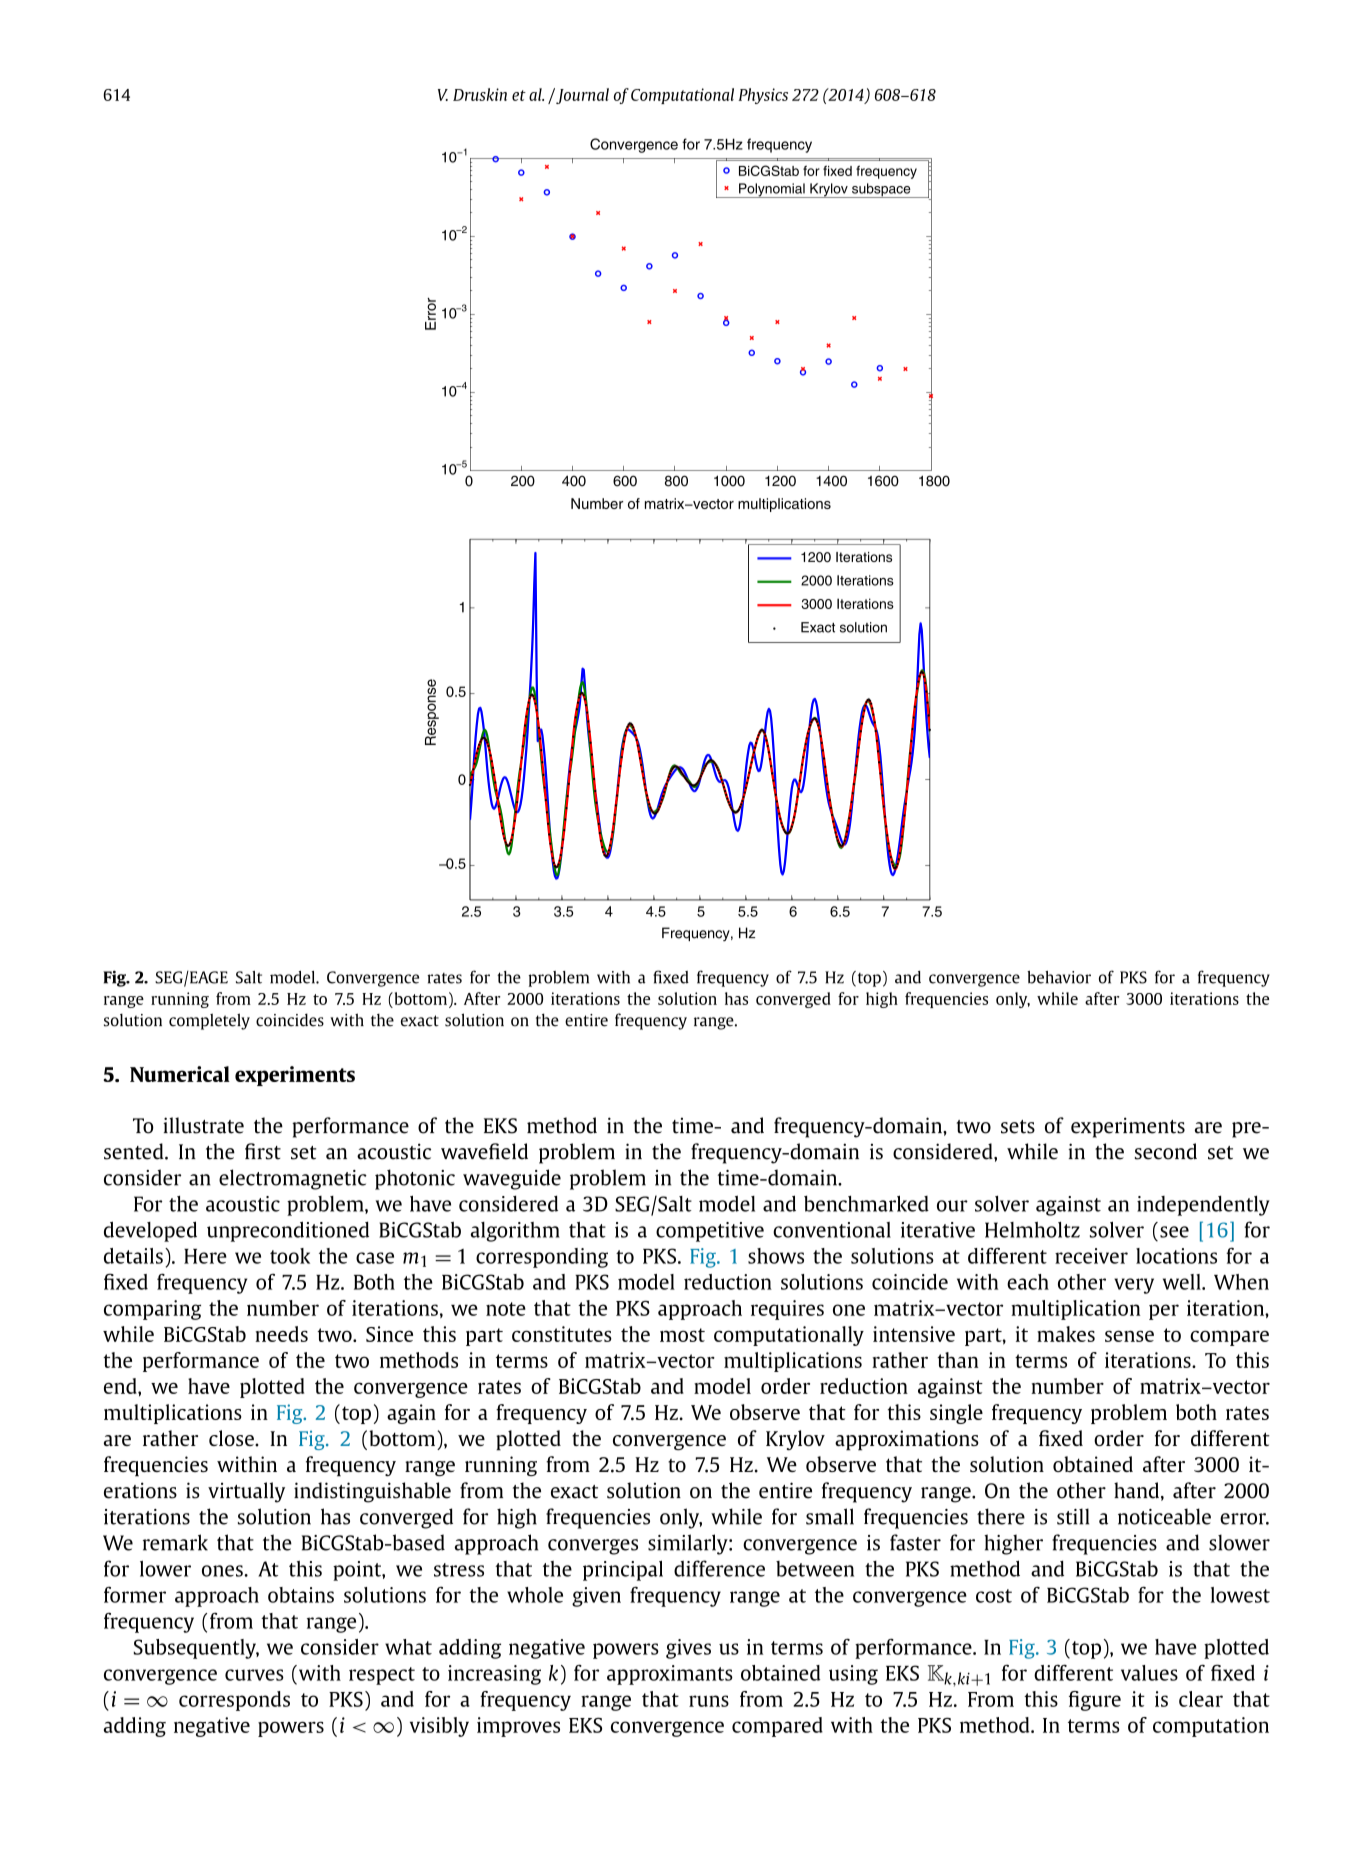 The width and height of the document is (1362, 1858). I want to click on Numerical, so click(180, 1074).
